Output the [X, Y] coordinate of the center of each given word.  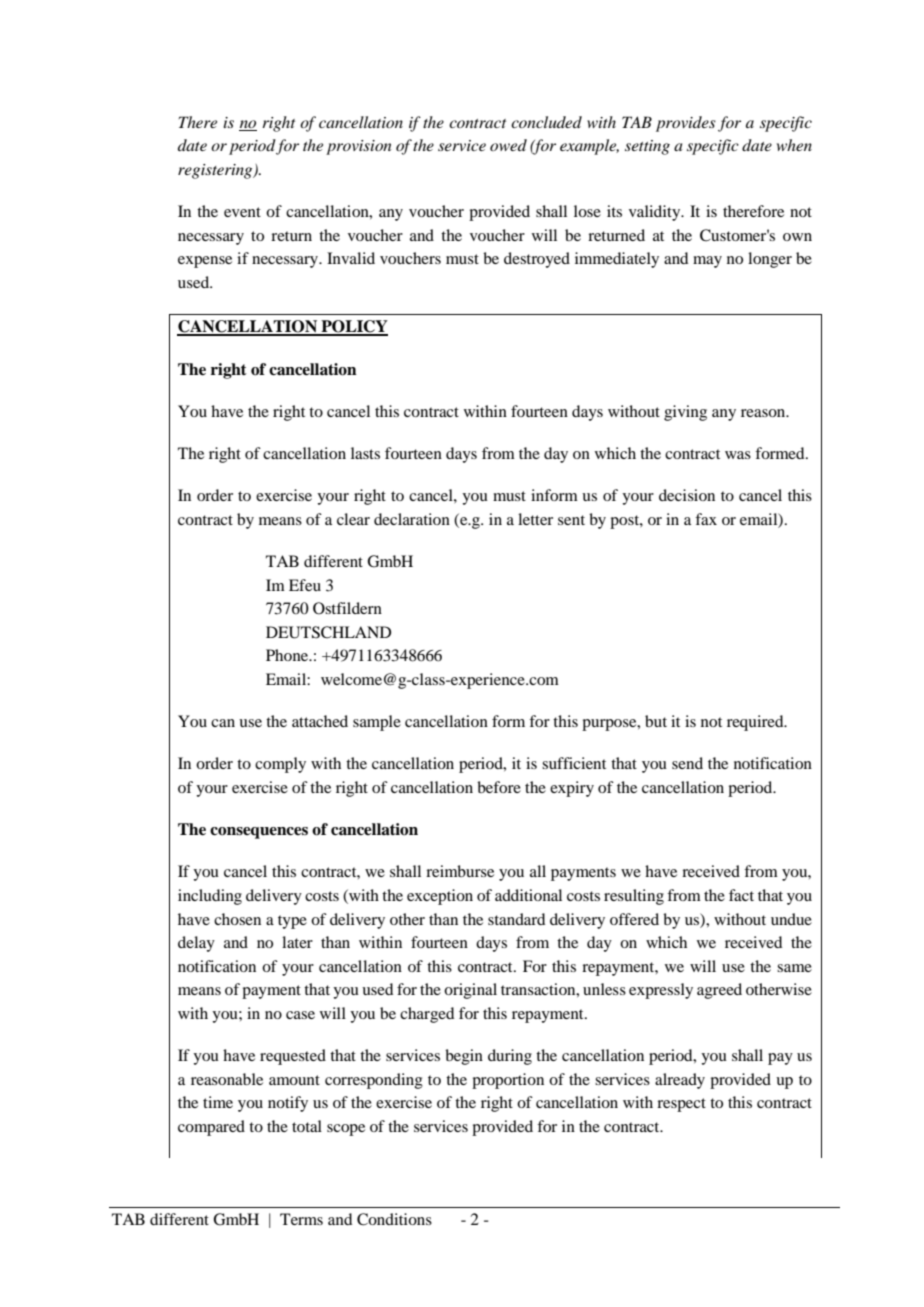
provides [686, 124]
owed [508, 145]
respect [681, 1105]
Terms [301, 1219]
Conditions [394, 1219]
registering [216, 171]
